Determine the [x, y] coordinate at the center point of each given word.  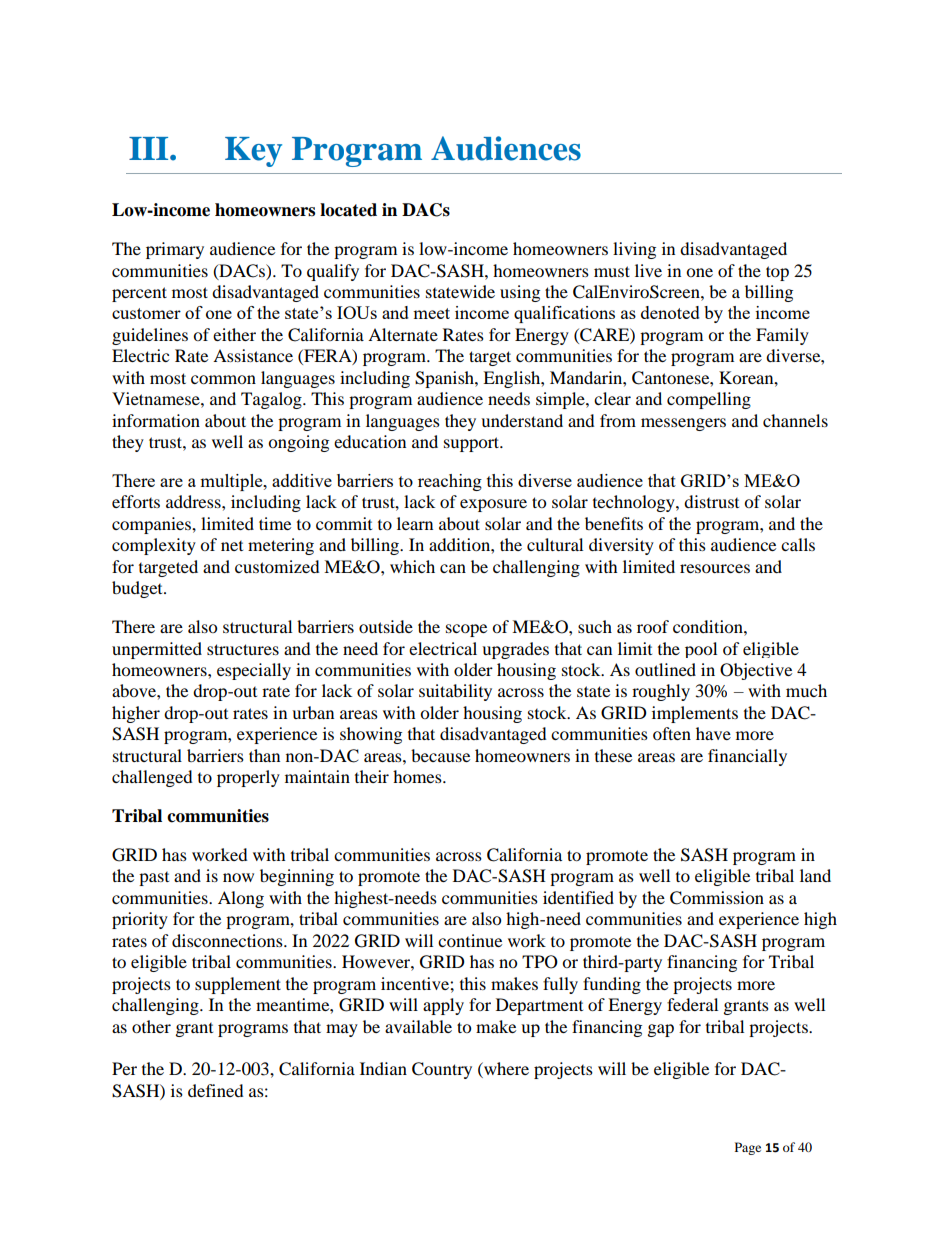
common [223, 379]
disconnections [228, 940]
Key [253, 152]
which [412, 566]
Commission [717, 898]
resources [715, 568]
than [264, 755]
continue [470, 940]
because [440, 755]
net [232, 546]
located [348, 210]
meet [431, 313]
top [777, 273]
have [713, 733]
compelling [709, 400]
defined [216, 1090]
